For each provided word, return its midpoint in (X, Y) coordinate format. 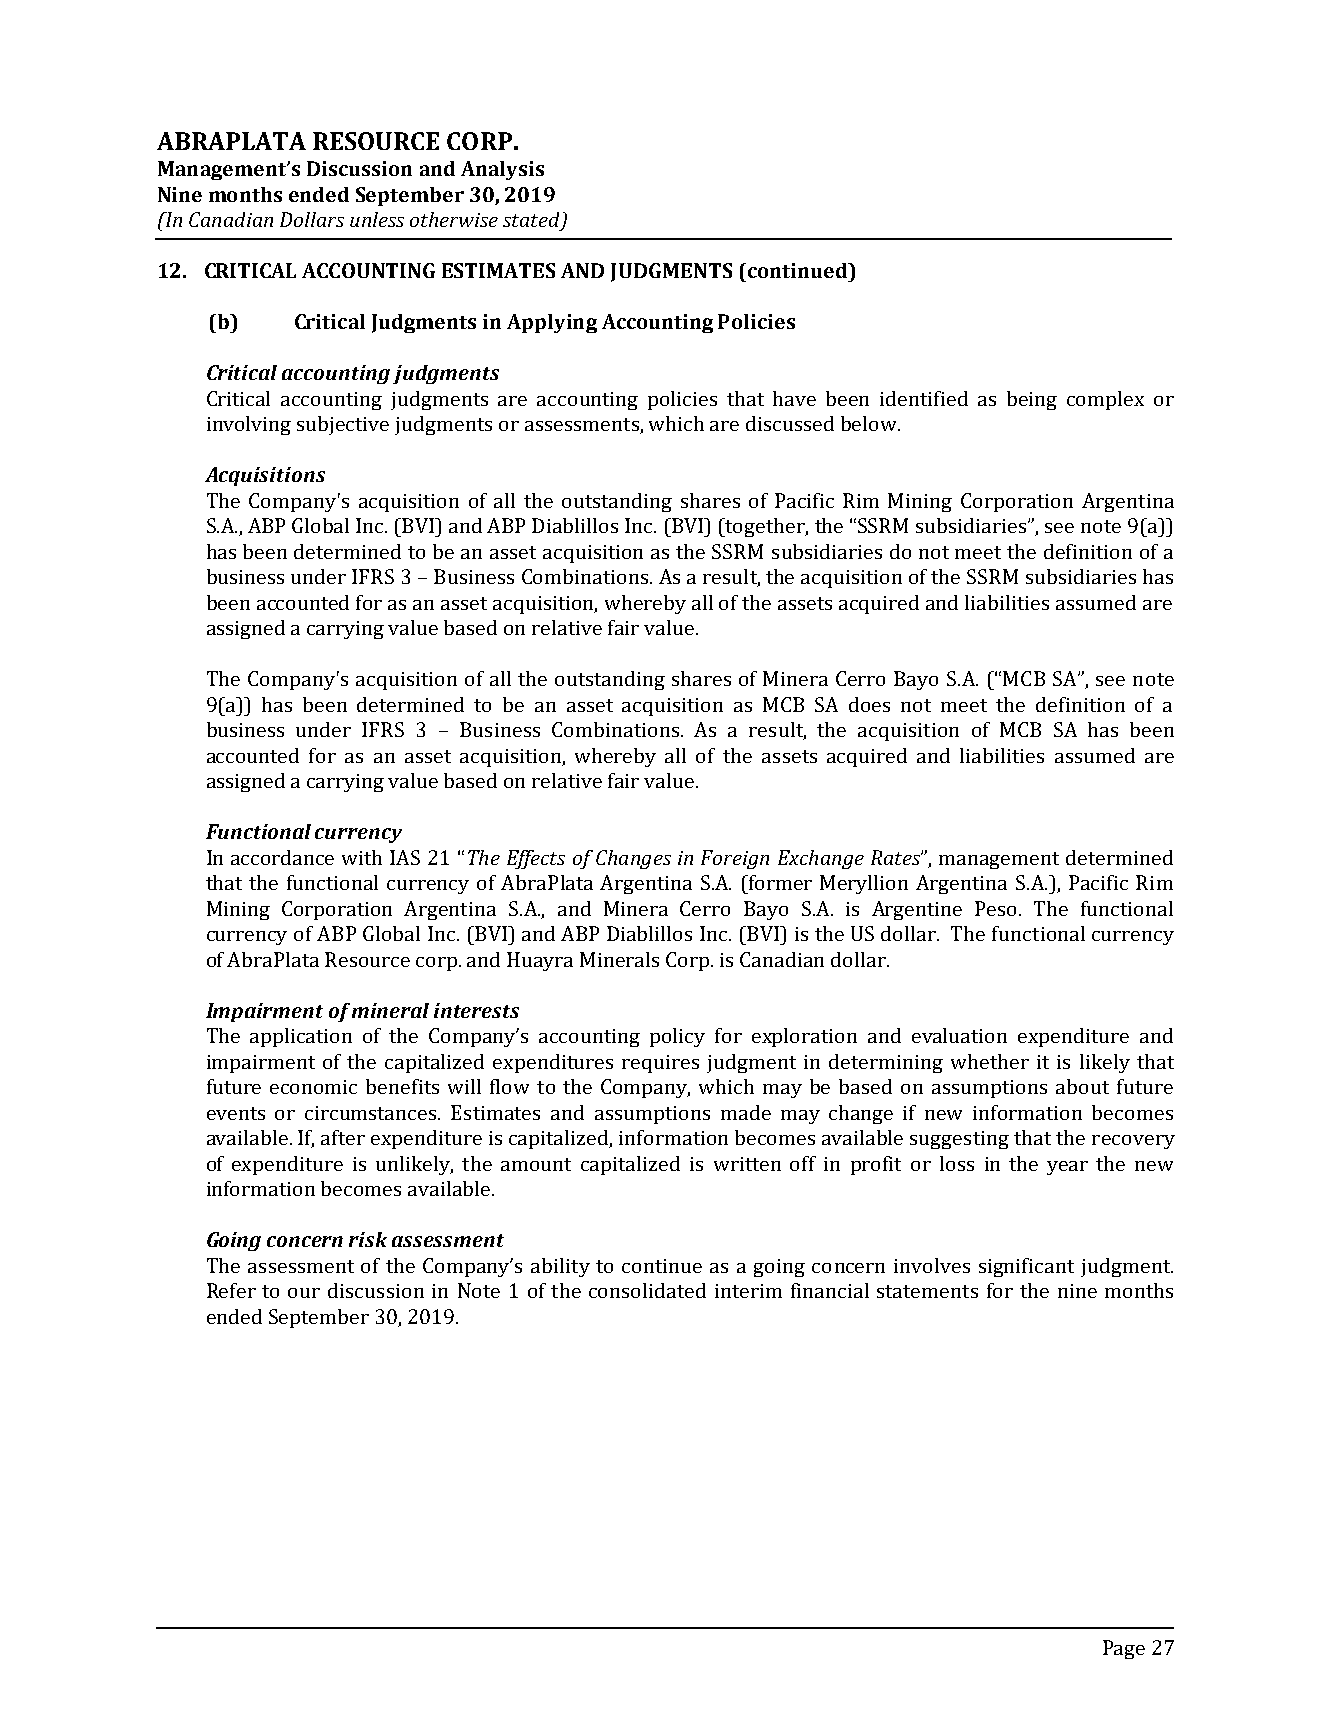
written (747, 1164)
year (1067, 1168)
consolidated (647, 1290)
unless (377, 219)
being (1032, 400)
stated (532, 221)
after (343, 1137)
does (869, 704)
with (362, 857)
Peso (997, 908)
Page (1124, 1649)
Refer (231, 1290)
